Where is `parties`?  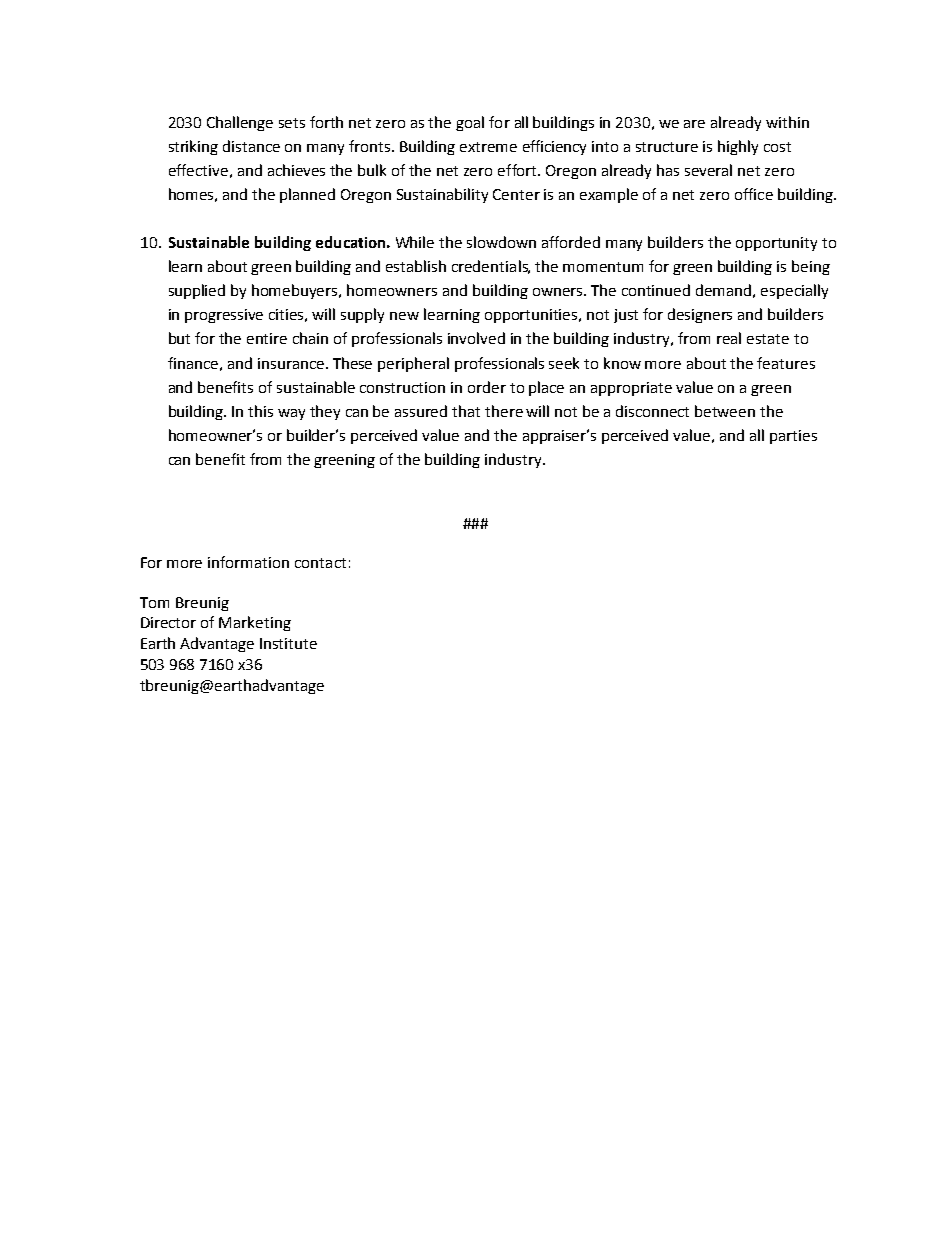 parties is located at coordinates (793, 437).
